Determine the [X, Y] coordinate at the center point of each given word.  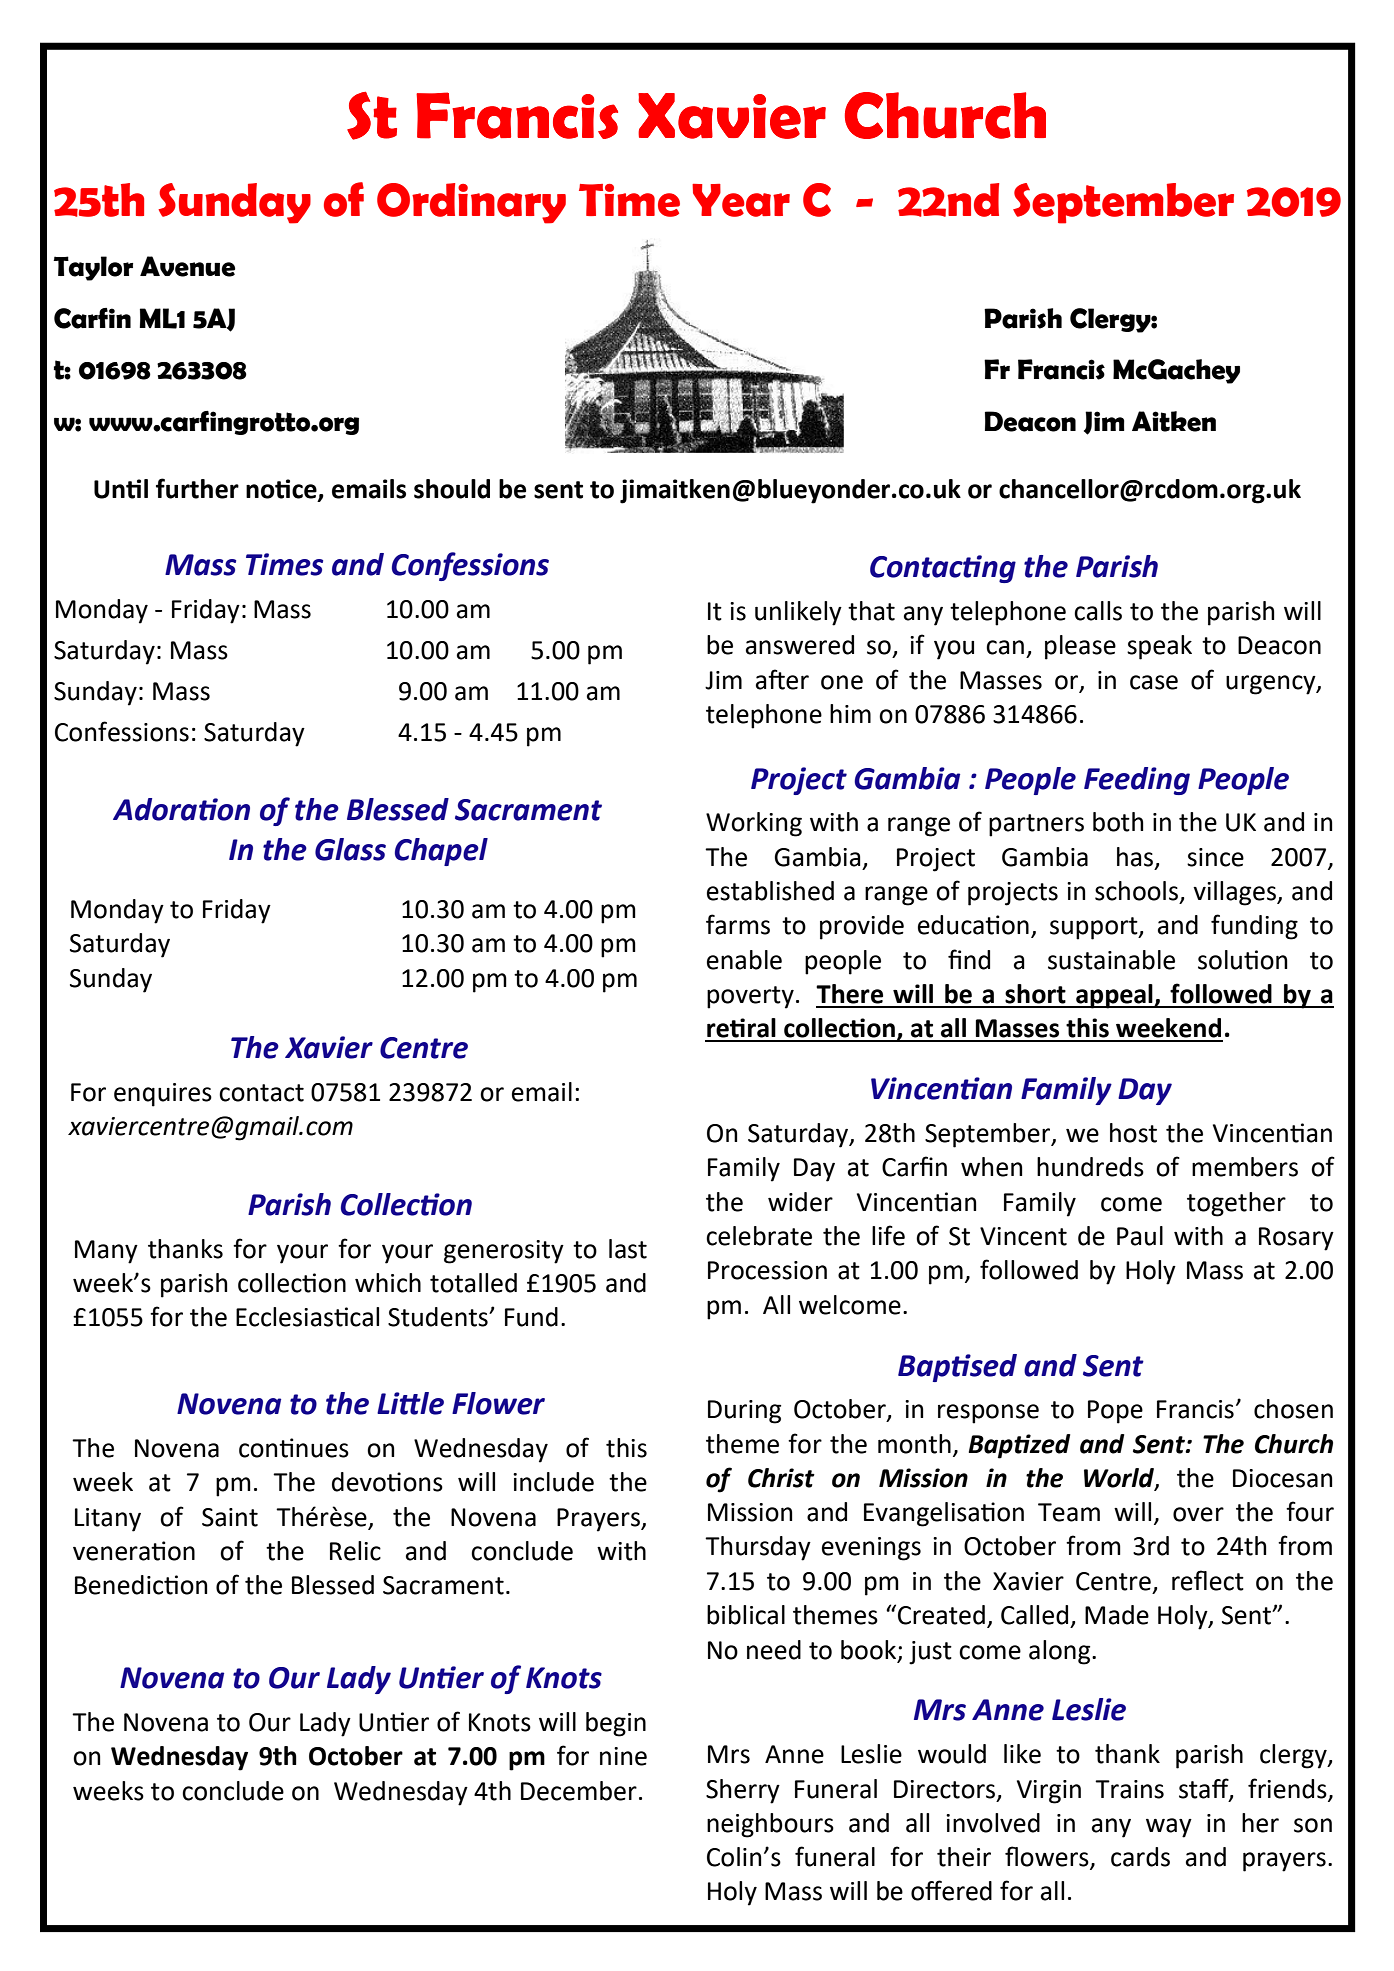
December [579, 1791]
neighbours [770, 1825]
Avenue [187, 266]
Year [741, 200]
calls [1098, 611]
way [1169, 1828]
